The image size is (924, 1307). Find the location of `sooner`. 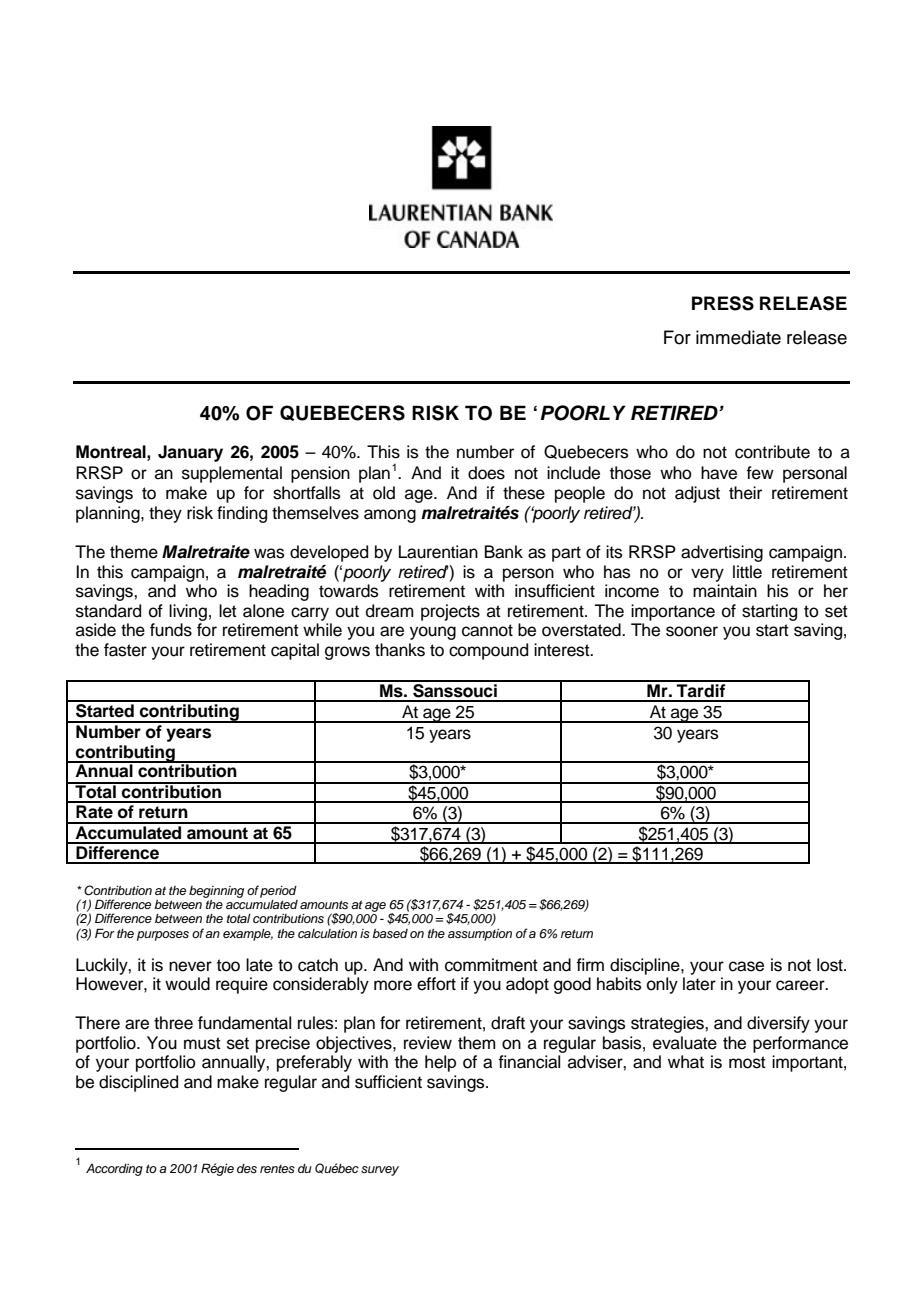

sooner is located at coordinates (692, 631).
